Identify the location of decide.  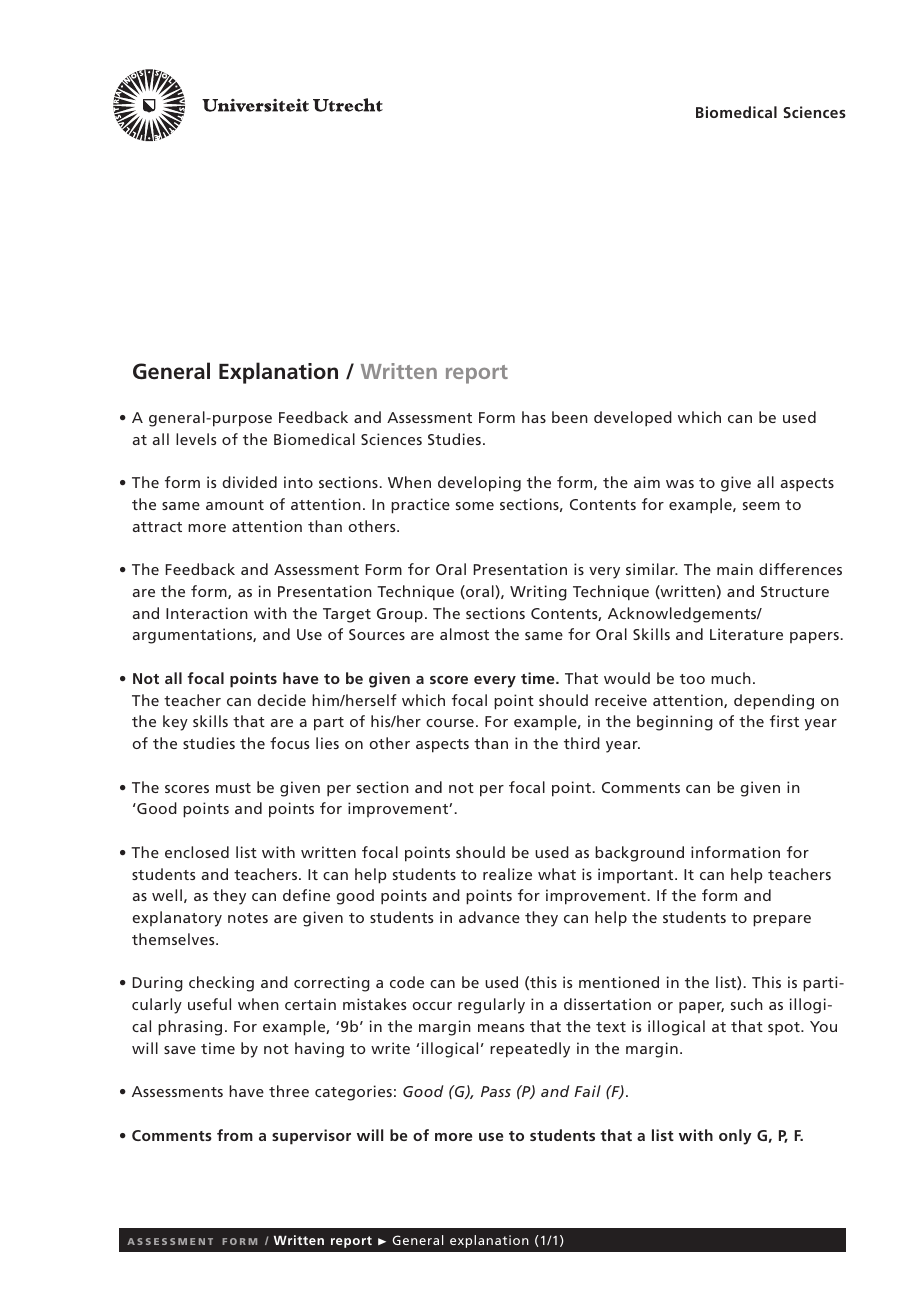
(281, 700).
